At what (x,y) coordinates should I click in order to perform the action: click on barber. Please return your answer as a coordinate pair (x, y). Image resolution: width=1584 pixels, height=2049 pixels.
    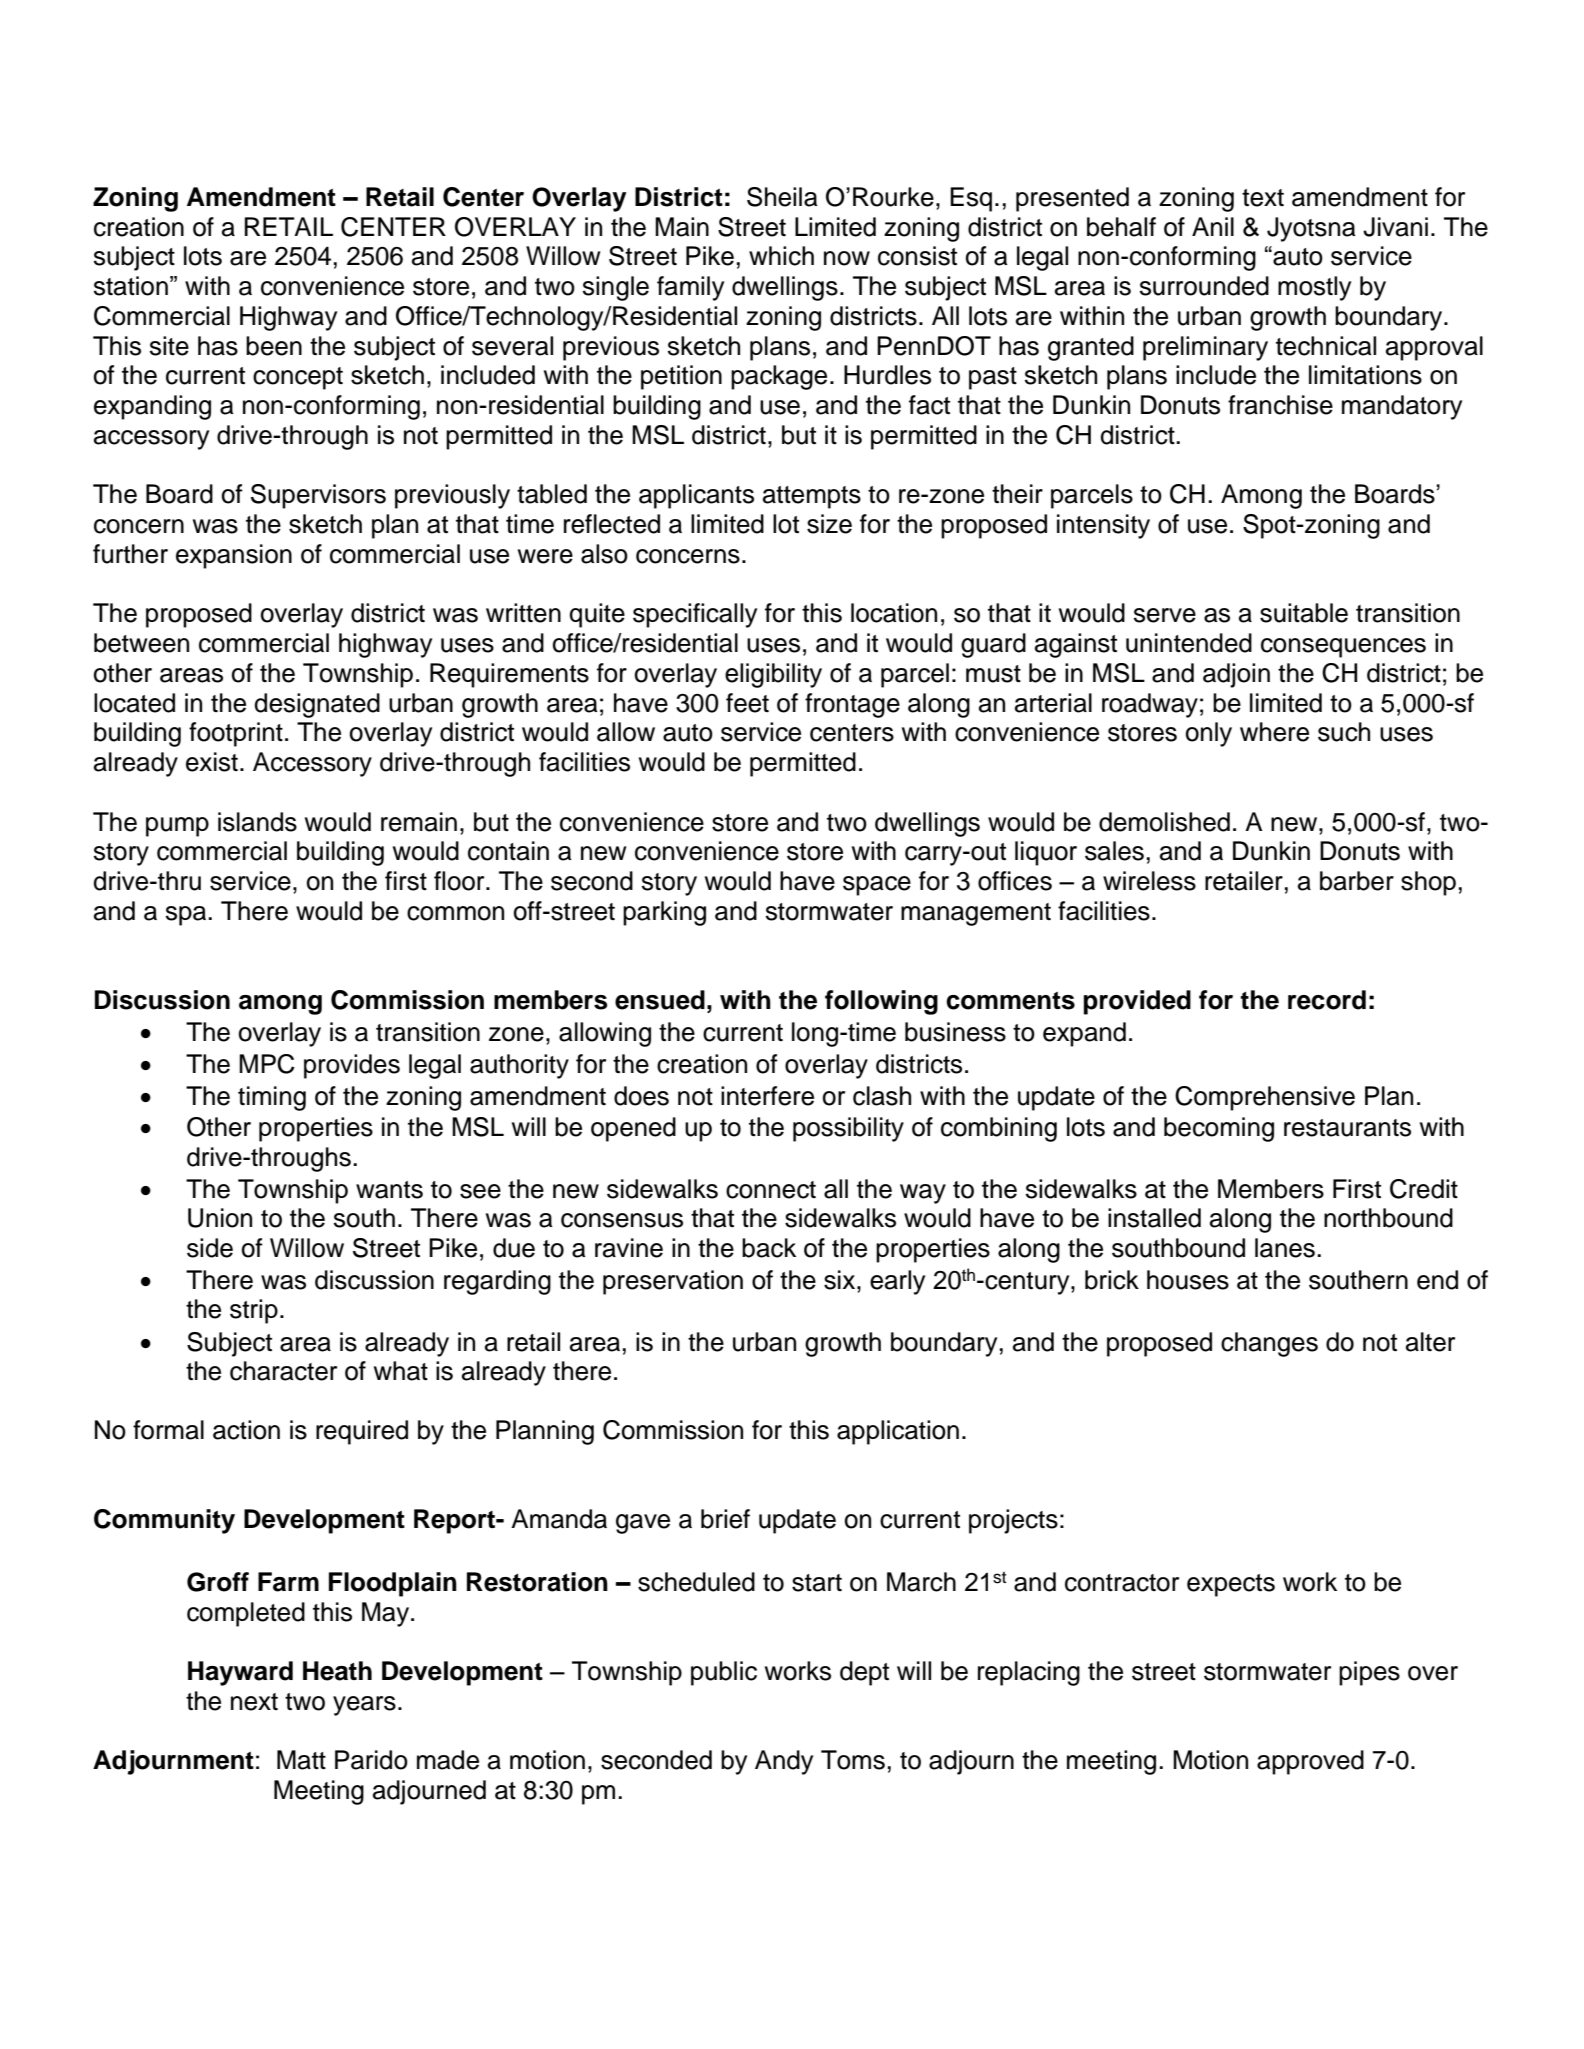
    Looking at the image, I should click on (1357, 881).
